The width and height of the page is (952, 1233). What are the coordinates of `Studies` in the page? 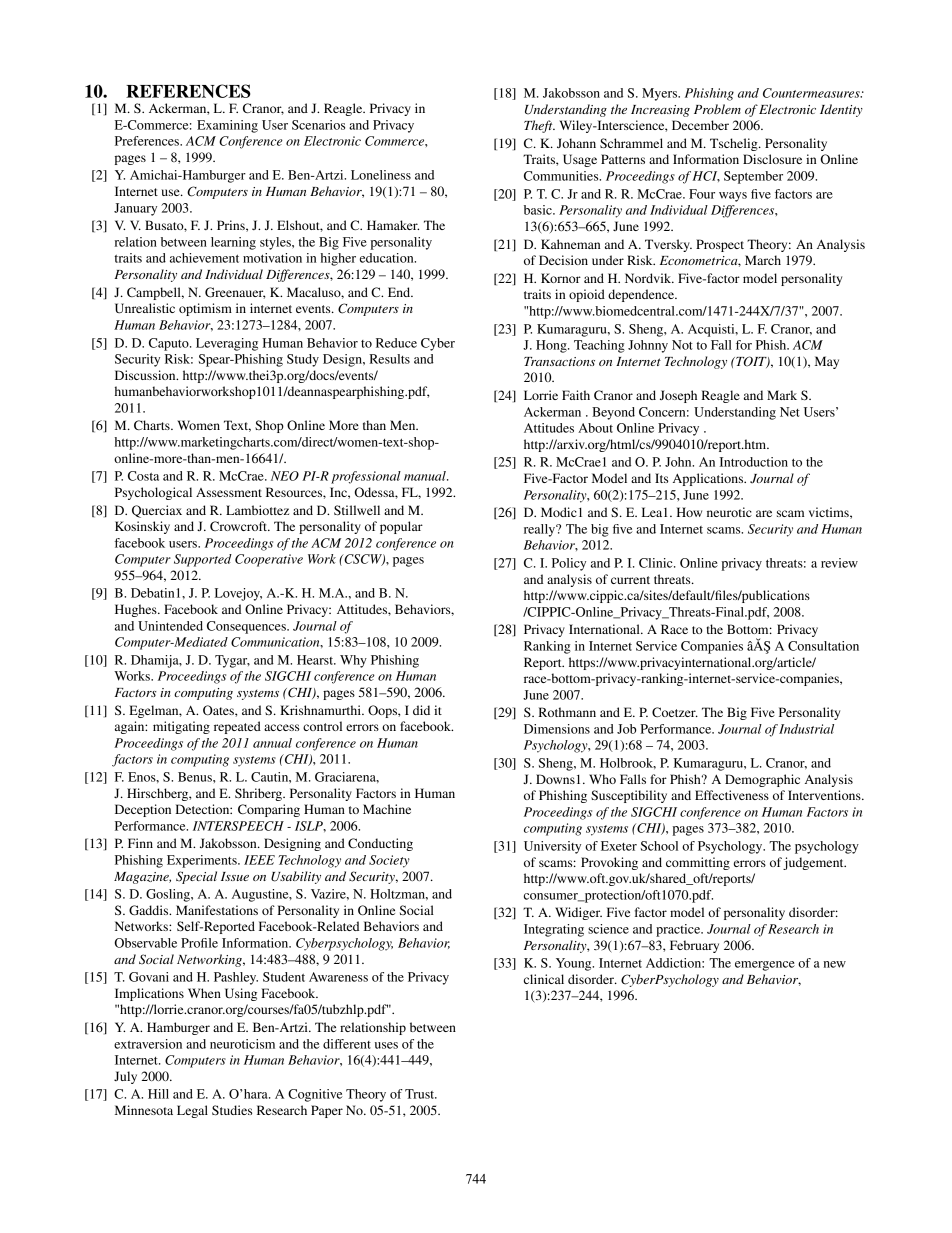 It's located at (232, 1110).
